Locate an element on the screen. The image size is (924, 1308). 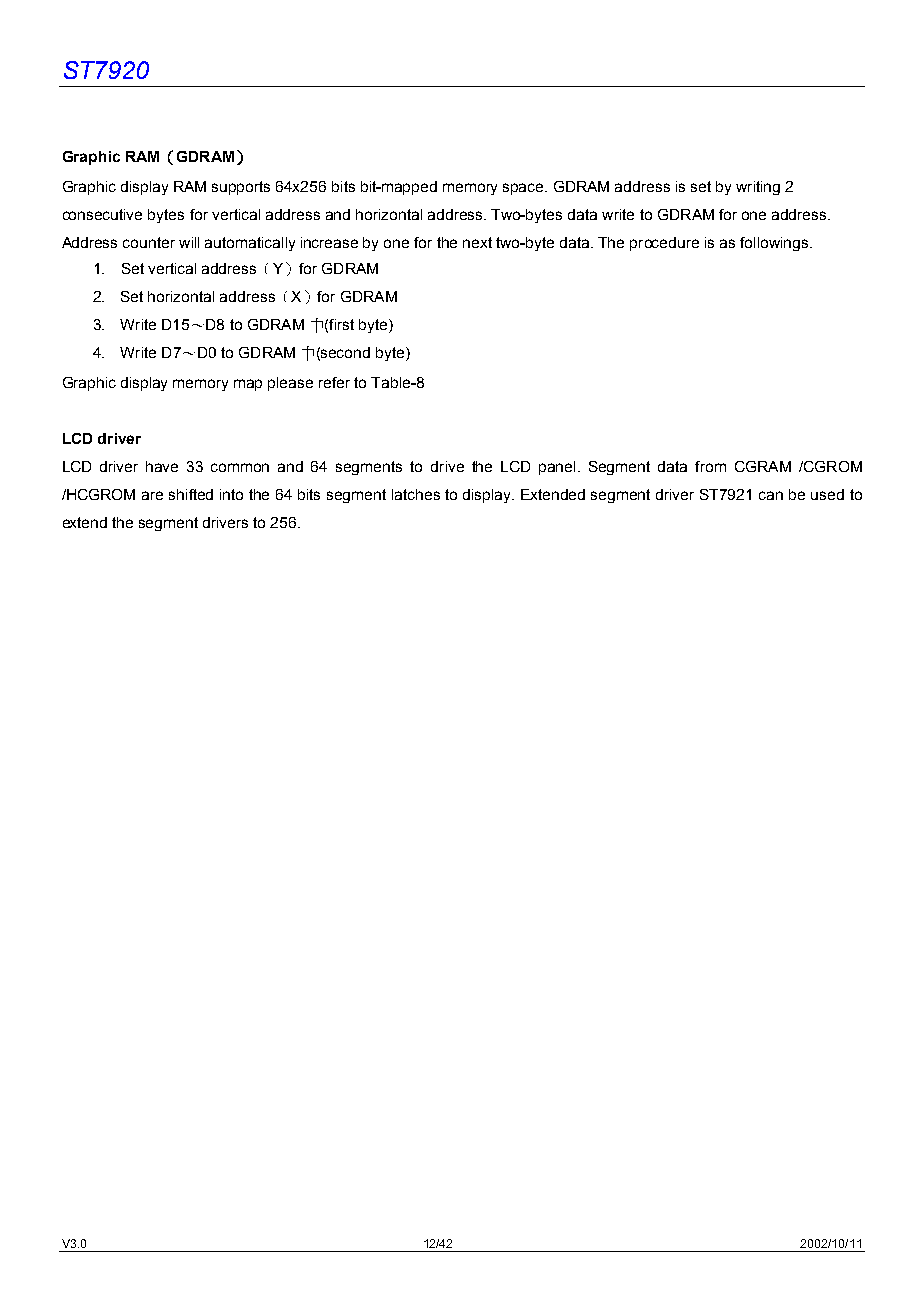
can is located at coordinates (771, 495).
